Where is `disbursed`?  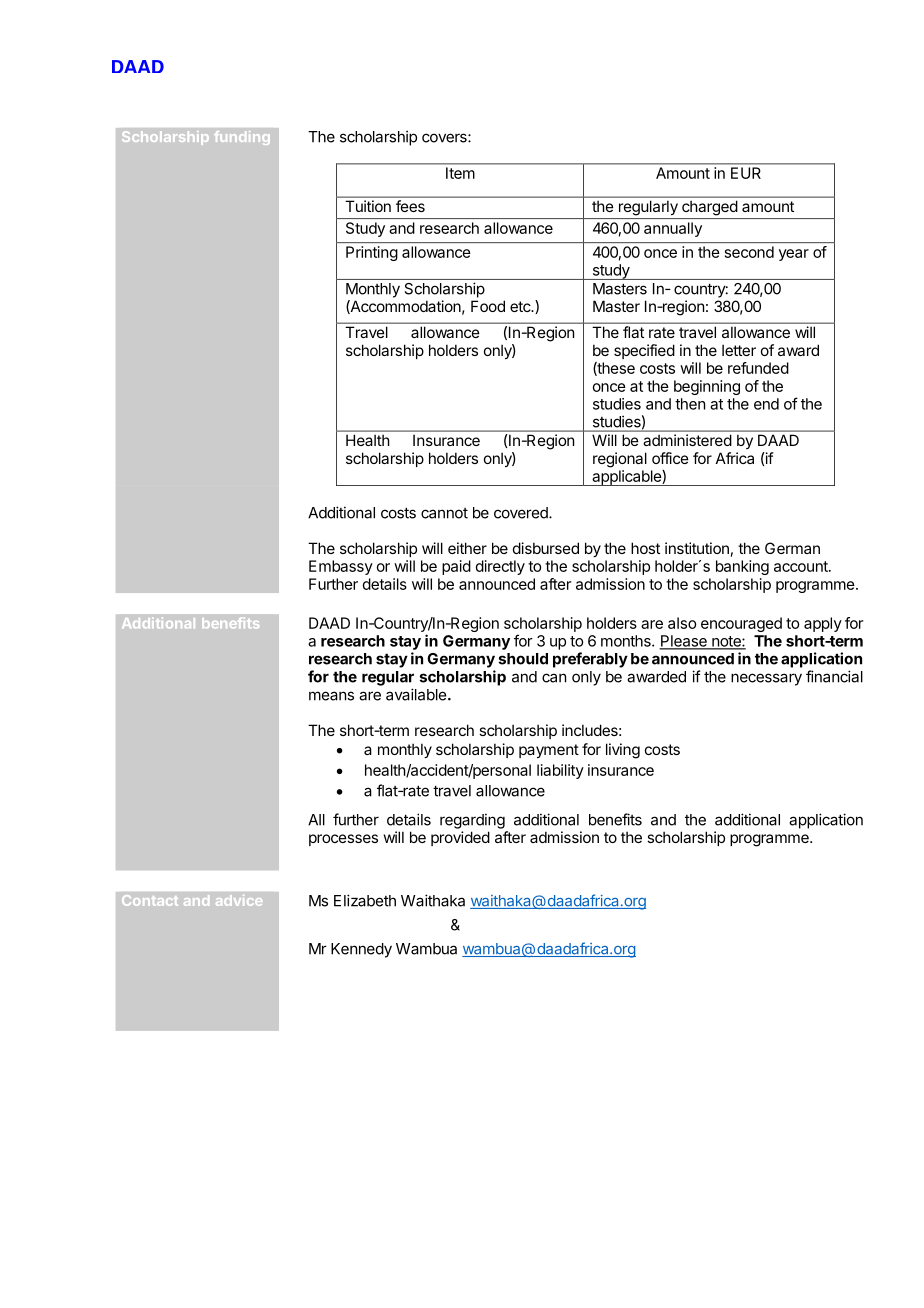 disbursed is located at coordinates (546, 548).
